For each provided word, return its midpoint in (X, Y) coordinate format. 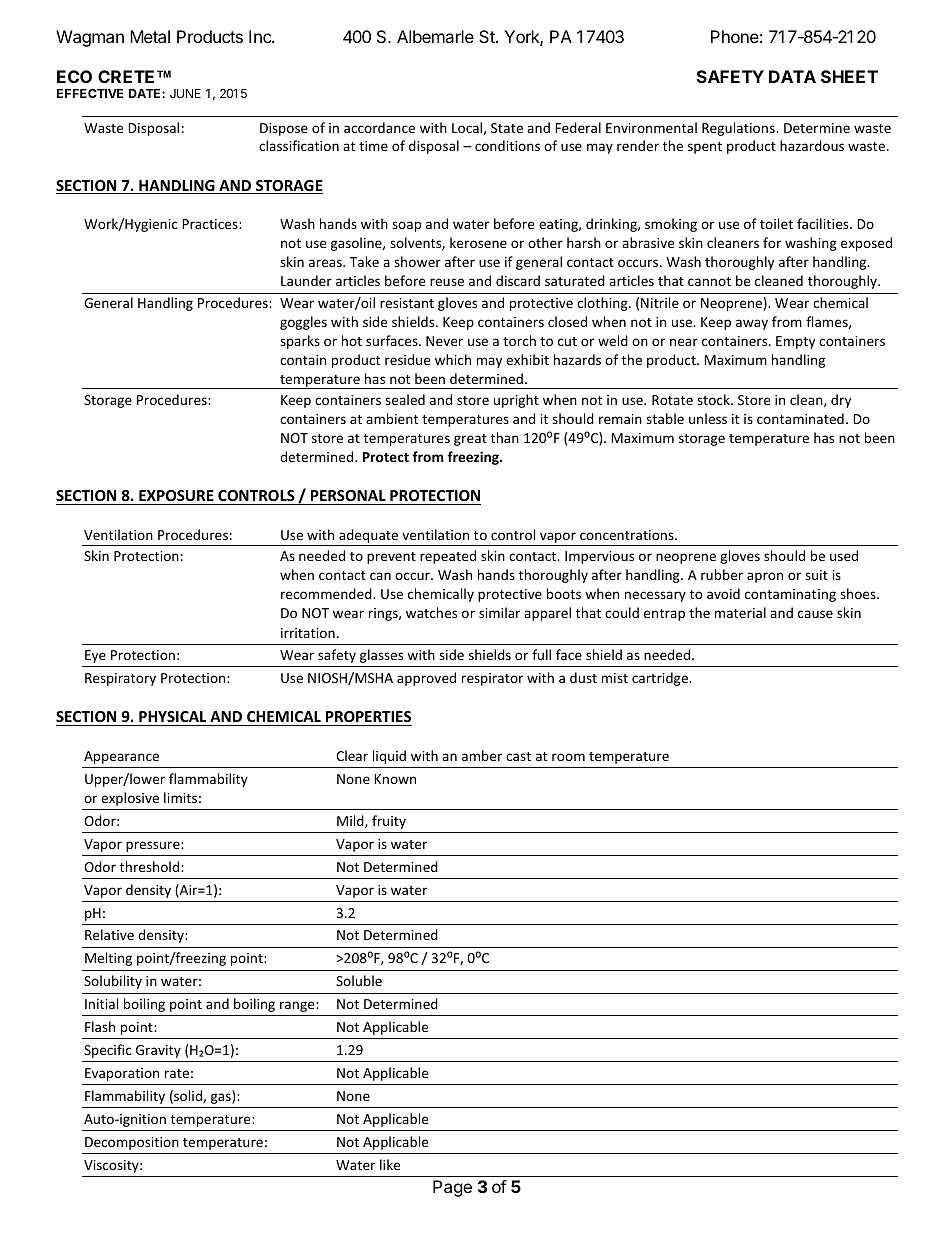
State (507, 128)
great (470, 440)
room (568, 757)
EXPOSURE (176, 497)
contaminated (800, 418)
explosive (130, 799)
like (390, 1164)
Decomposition (132, 1143)
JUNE (185, 93)
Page (452, 1188)
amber (482, 755)
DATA (792, 76)
